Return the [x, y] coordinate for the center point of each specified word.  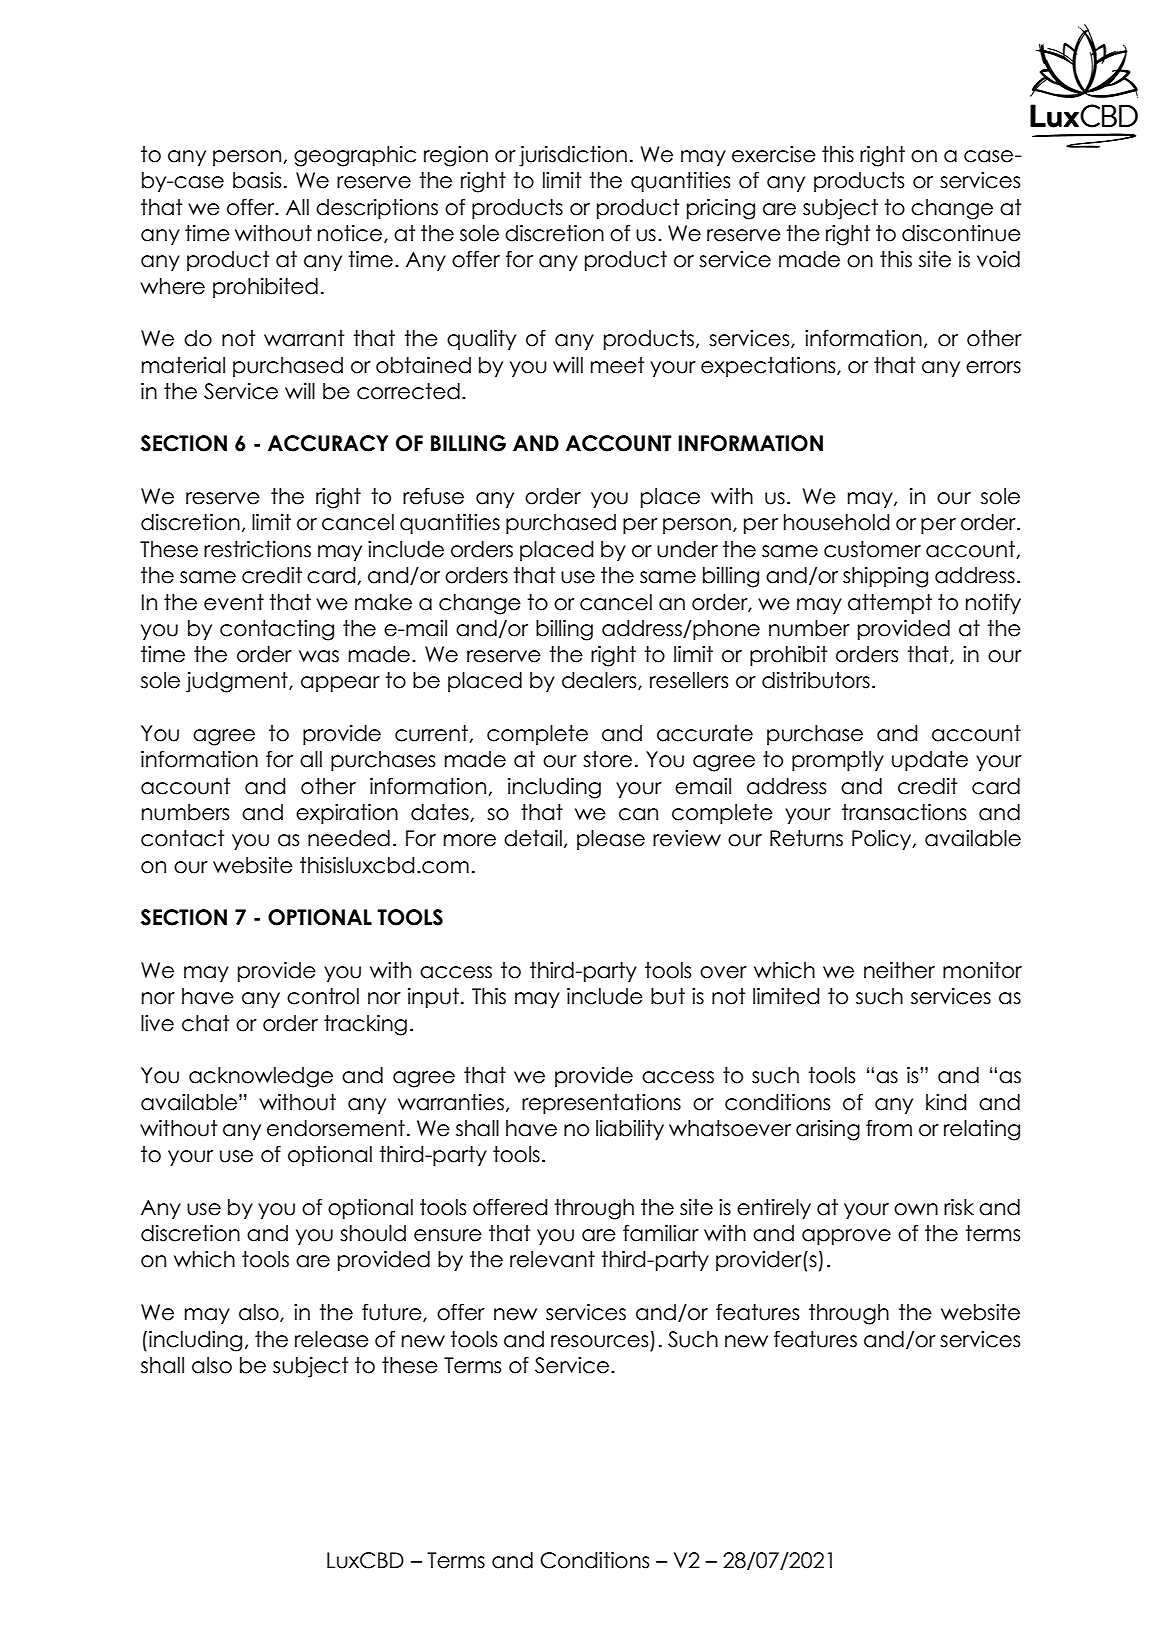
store [607, 759]
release [332, 1339]
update [930, 761]
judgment [238, 682]
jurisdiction [573, 156]
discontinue [961, 233]
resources [599, 1341]
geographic [355, 156]
